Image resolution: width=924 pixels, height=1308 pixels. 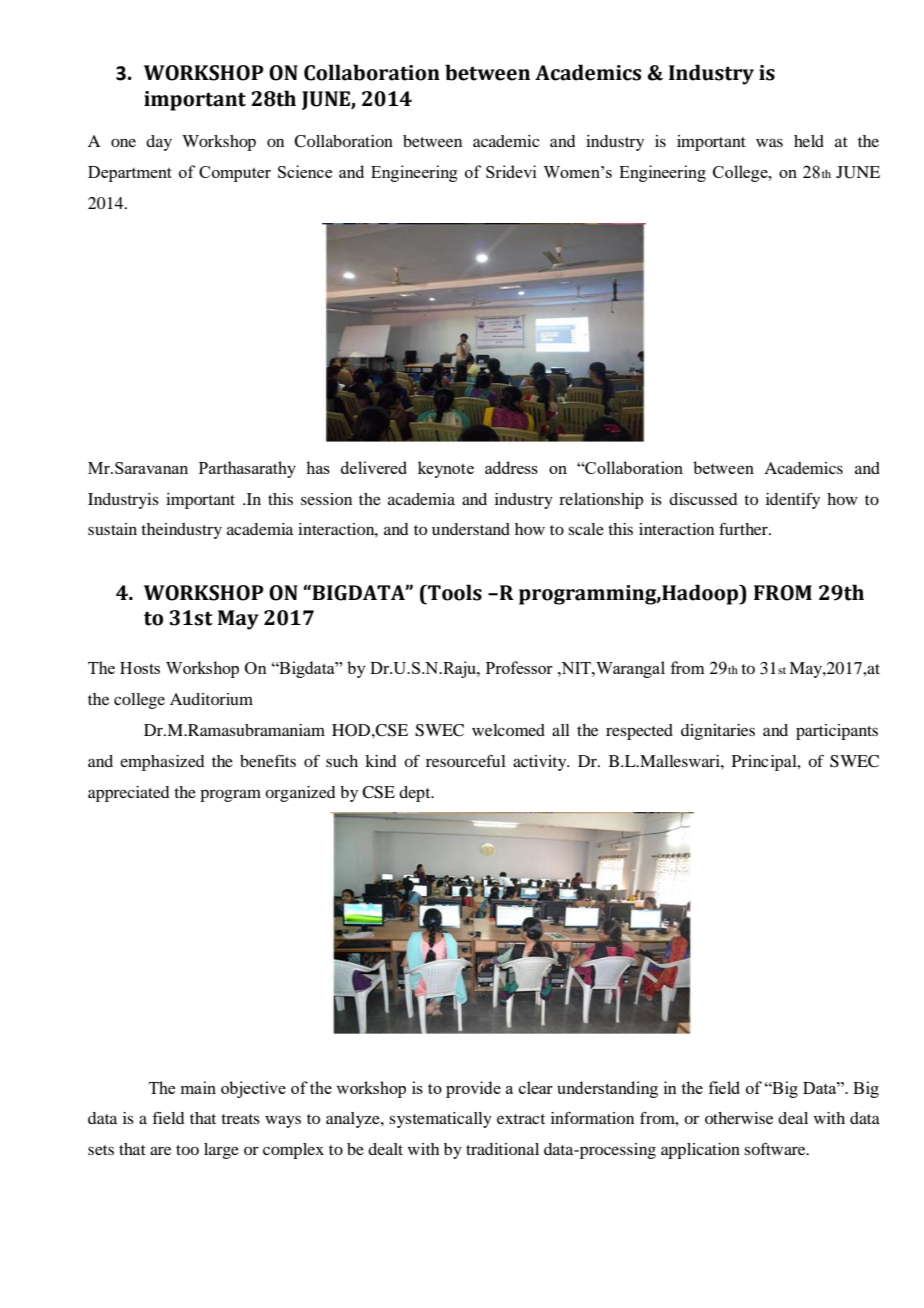 What do you see at coordinates (416, 794) in the screenshot?
I see `dept` at bounding box center [416, 794].
